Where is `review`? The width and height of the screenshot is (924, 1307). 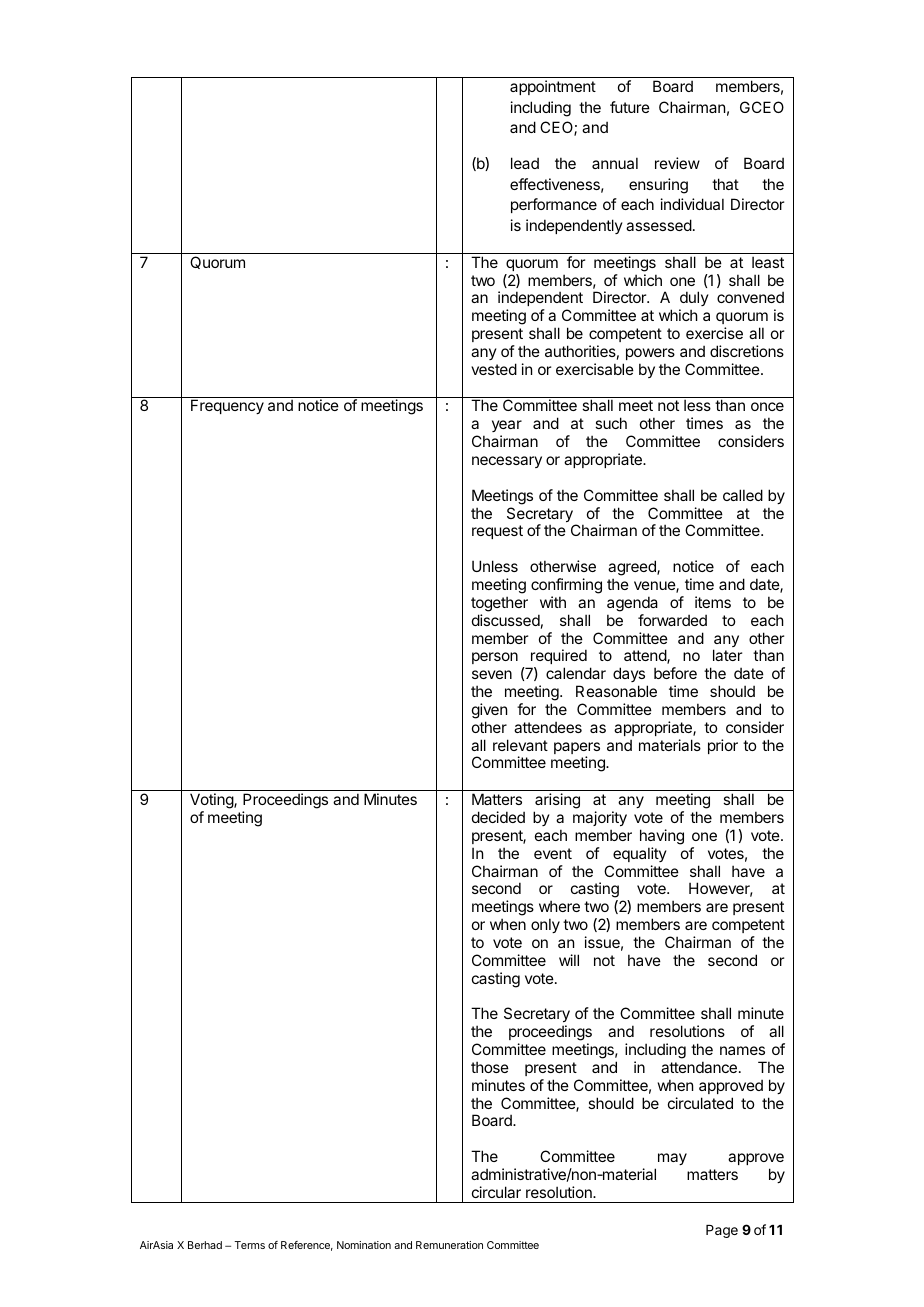 review is located at coordinates (677, 163).
